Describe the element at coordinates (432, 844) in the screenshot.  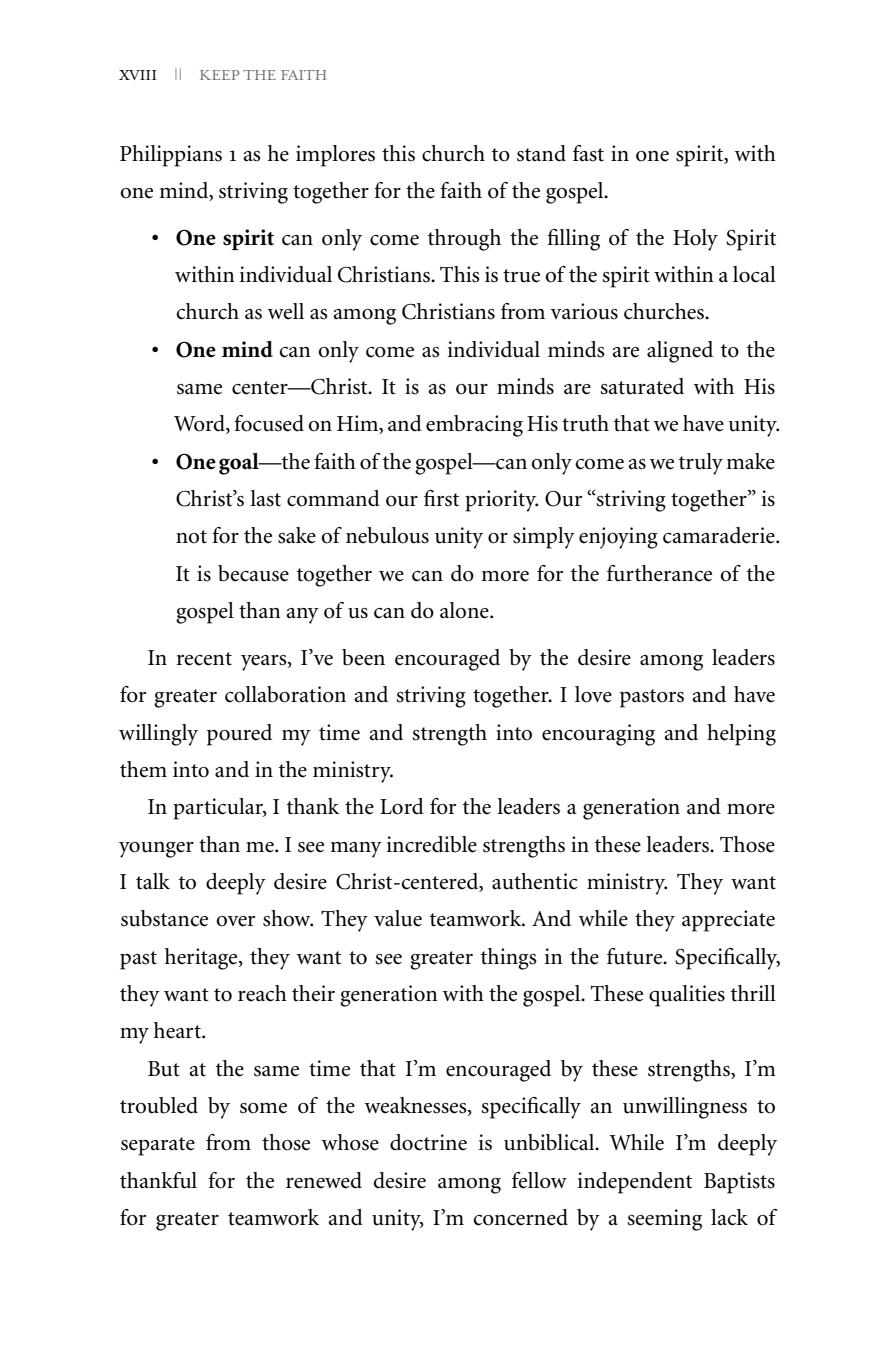
I see `incredible` at that location.
